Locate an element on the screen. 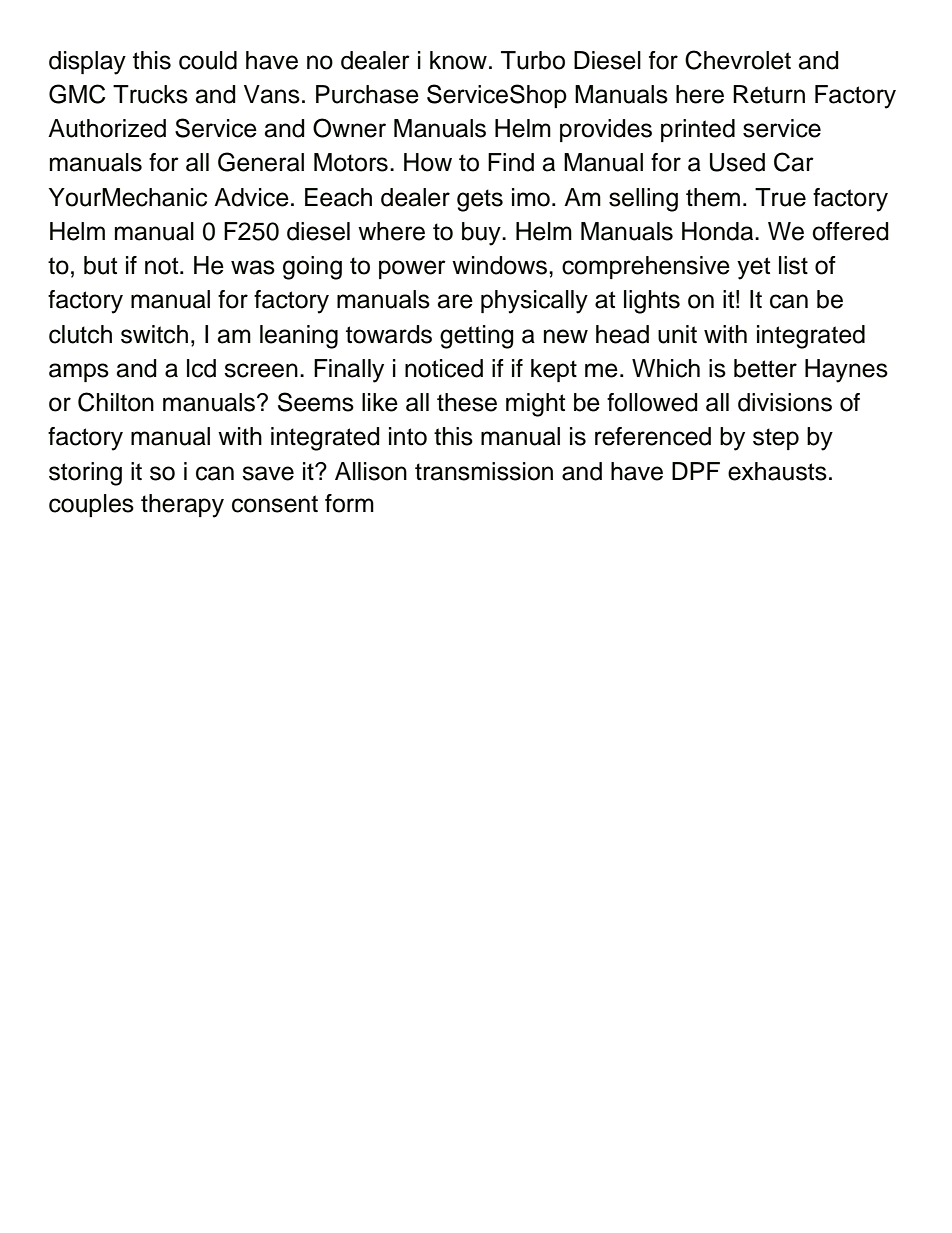 The image size is (952, 1233). Used is located at coordinates (737, 162).
